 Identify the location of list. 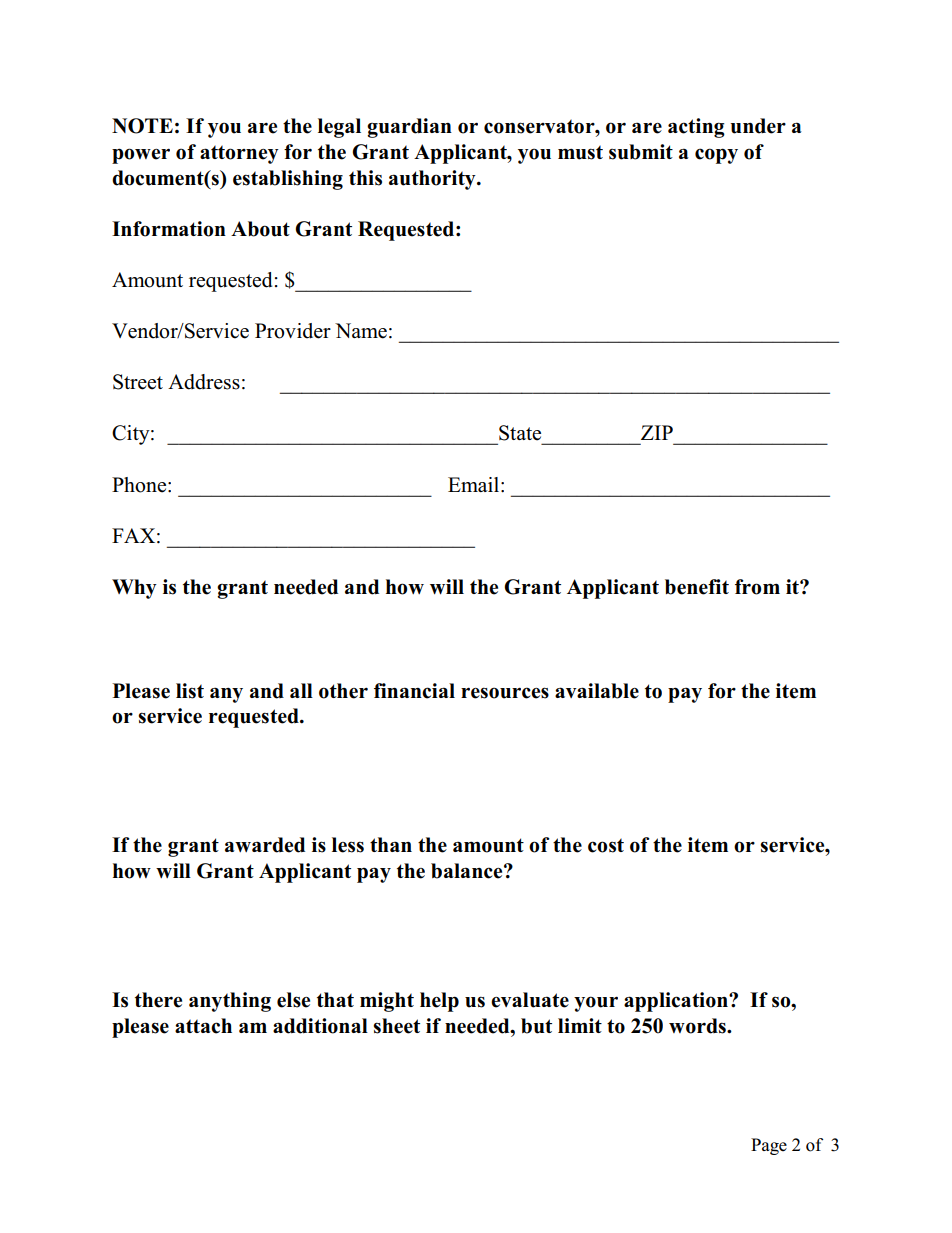
(190, 691).
